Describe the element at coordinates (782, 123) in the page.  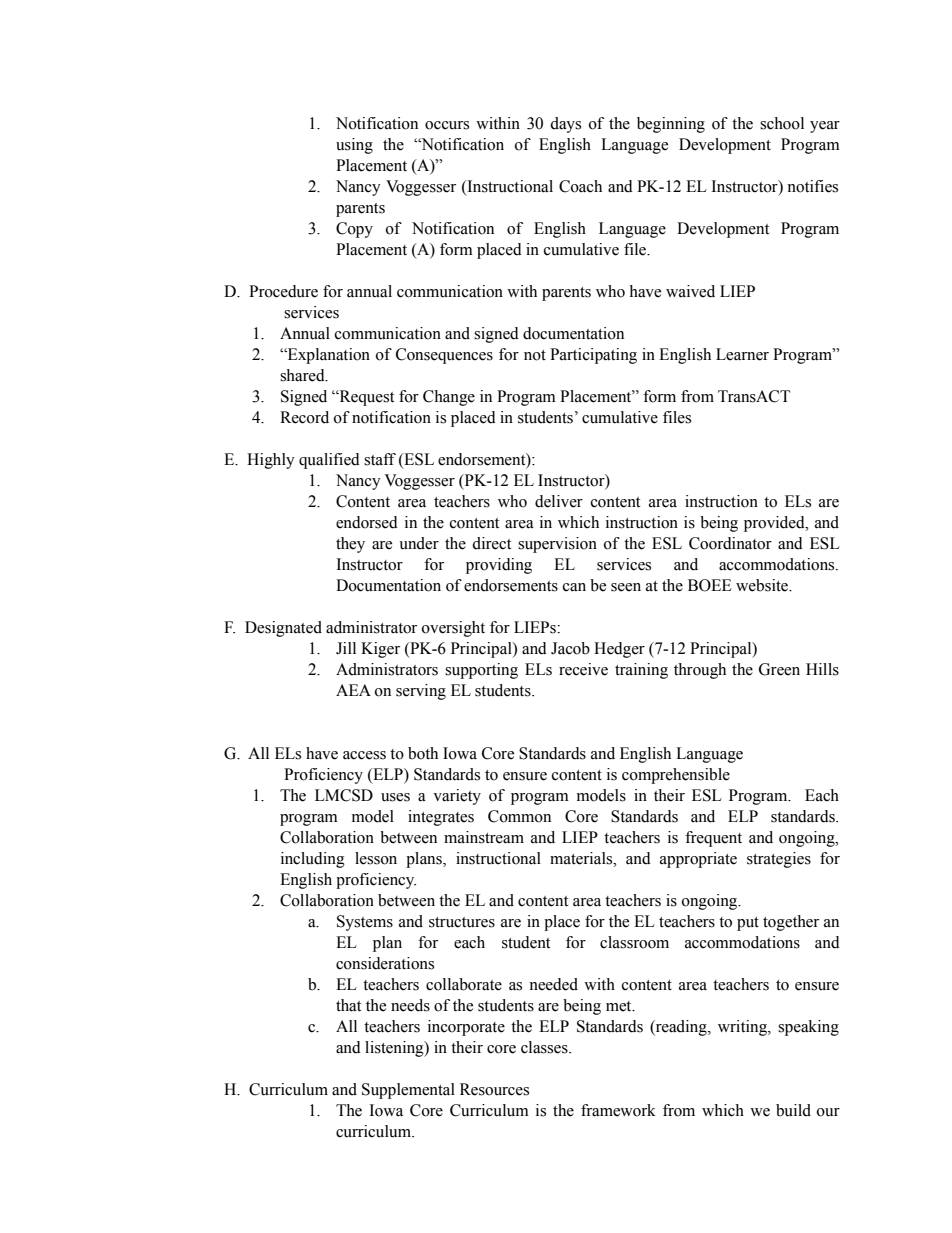
I see `school` at that location.
